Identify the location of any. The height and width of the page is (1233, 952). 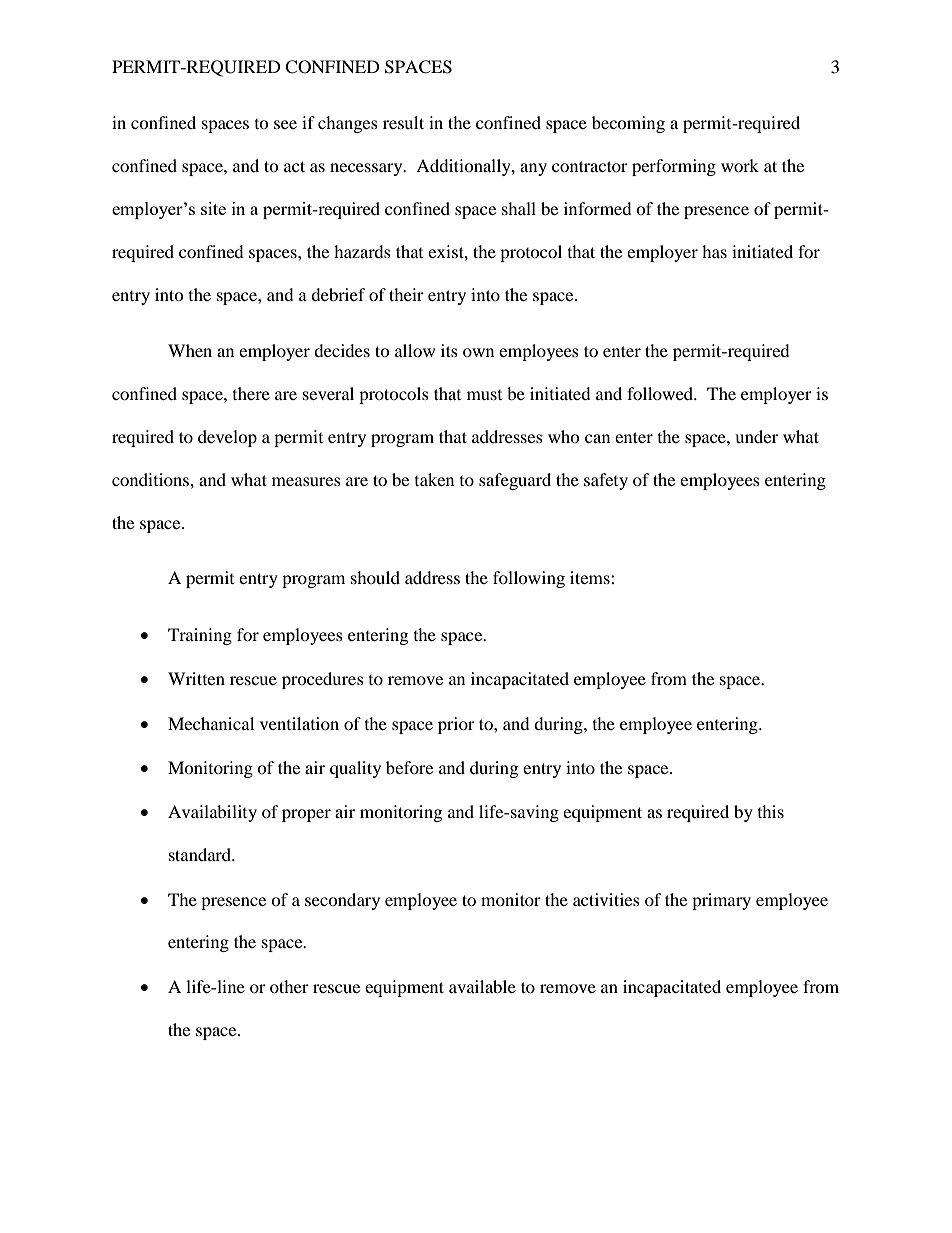
(533, 169).
